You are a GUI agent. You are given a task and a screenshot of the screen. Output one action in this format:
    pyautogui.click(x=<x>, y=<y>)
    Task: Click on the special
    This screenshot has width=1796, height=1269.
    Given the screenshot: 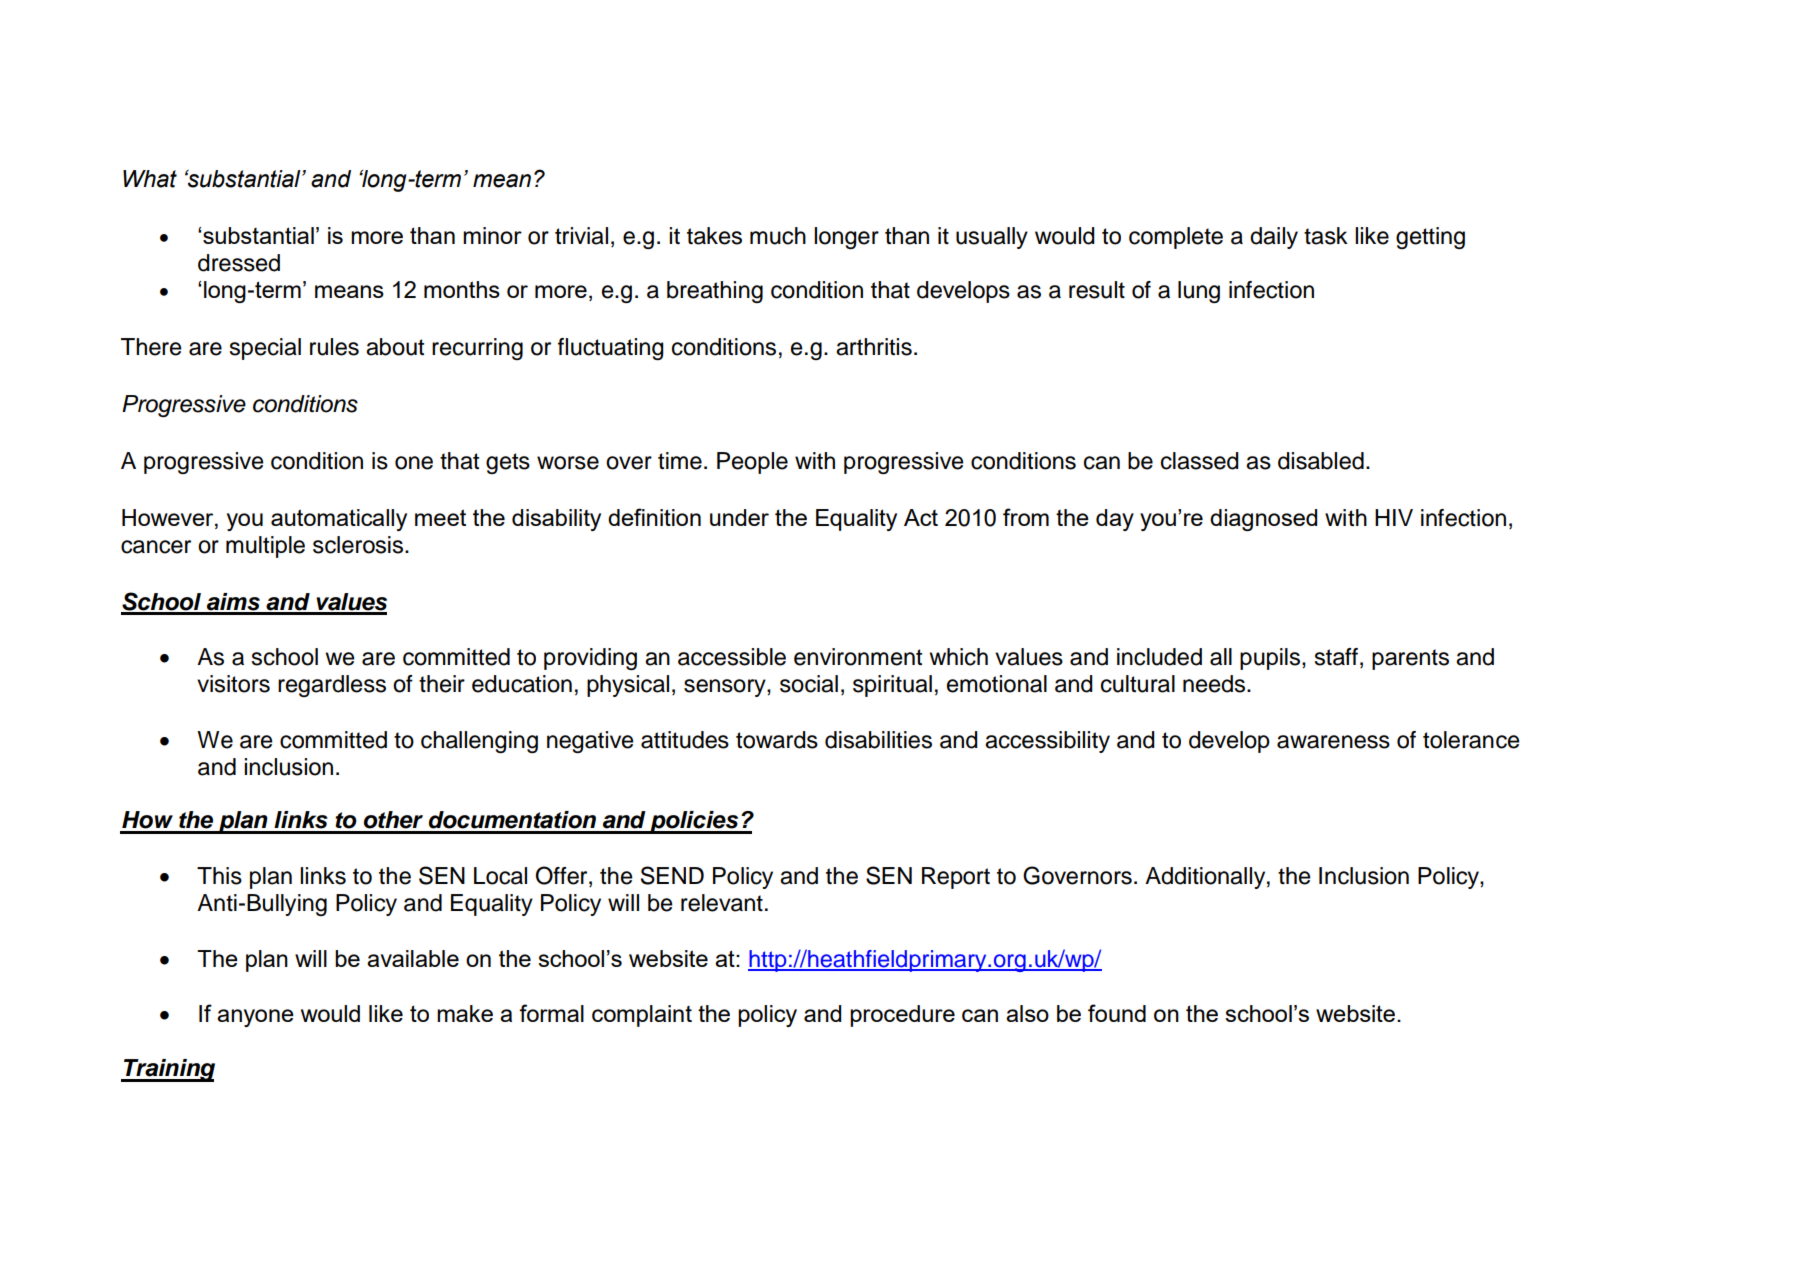 What is the action you would take?
    pyautogui.click(x=265, y=349)
